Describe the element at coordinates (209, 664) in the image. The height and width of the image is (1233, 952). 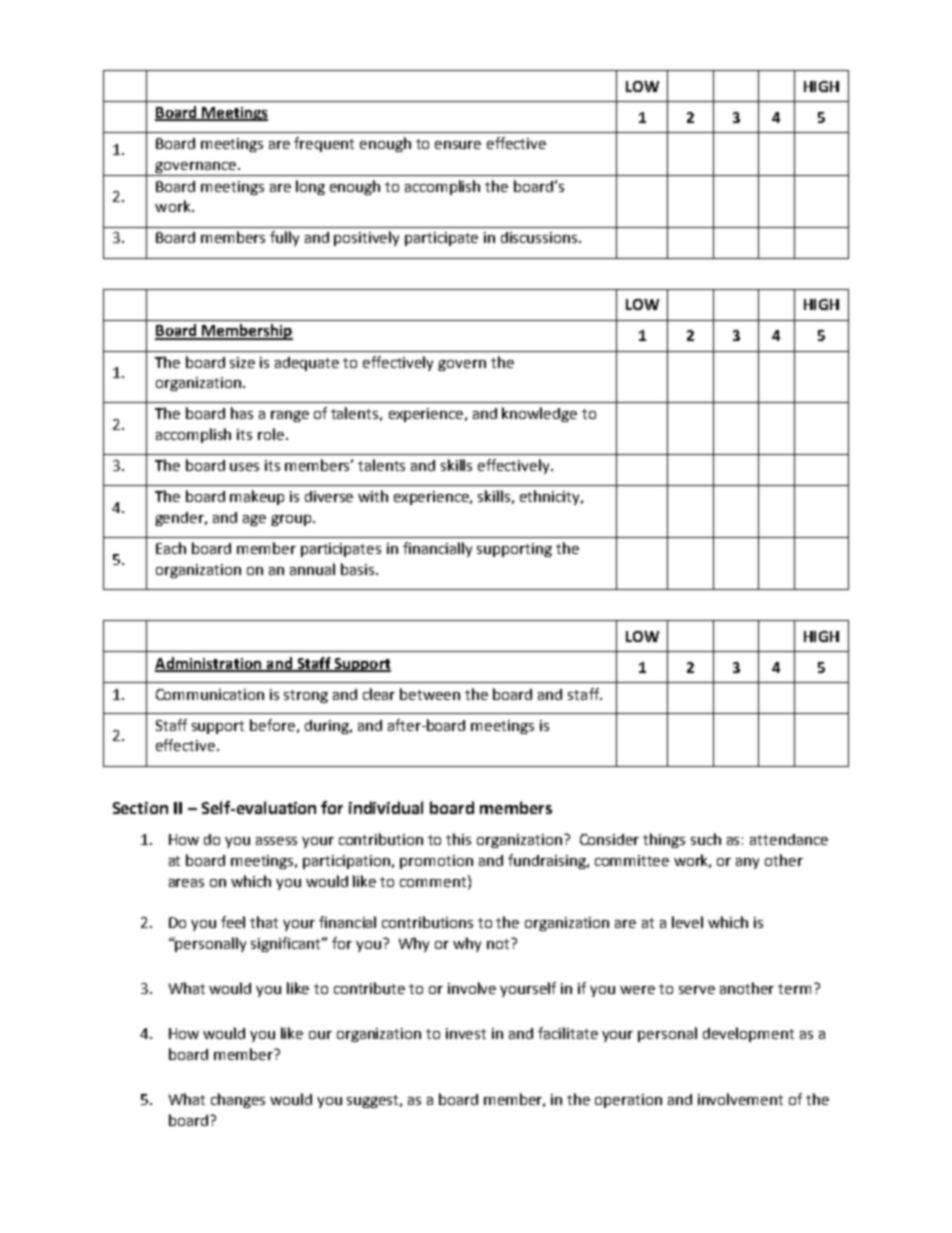
I see `Administration` at that location.
